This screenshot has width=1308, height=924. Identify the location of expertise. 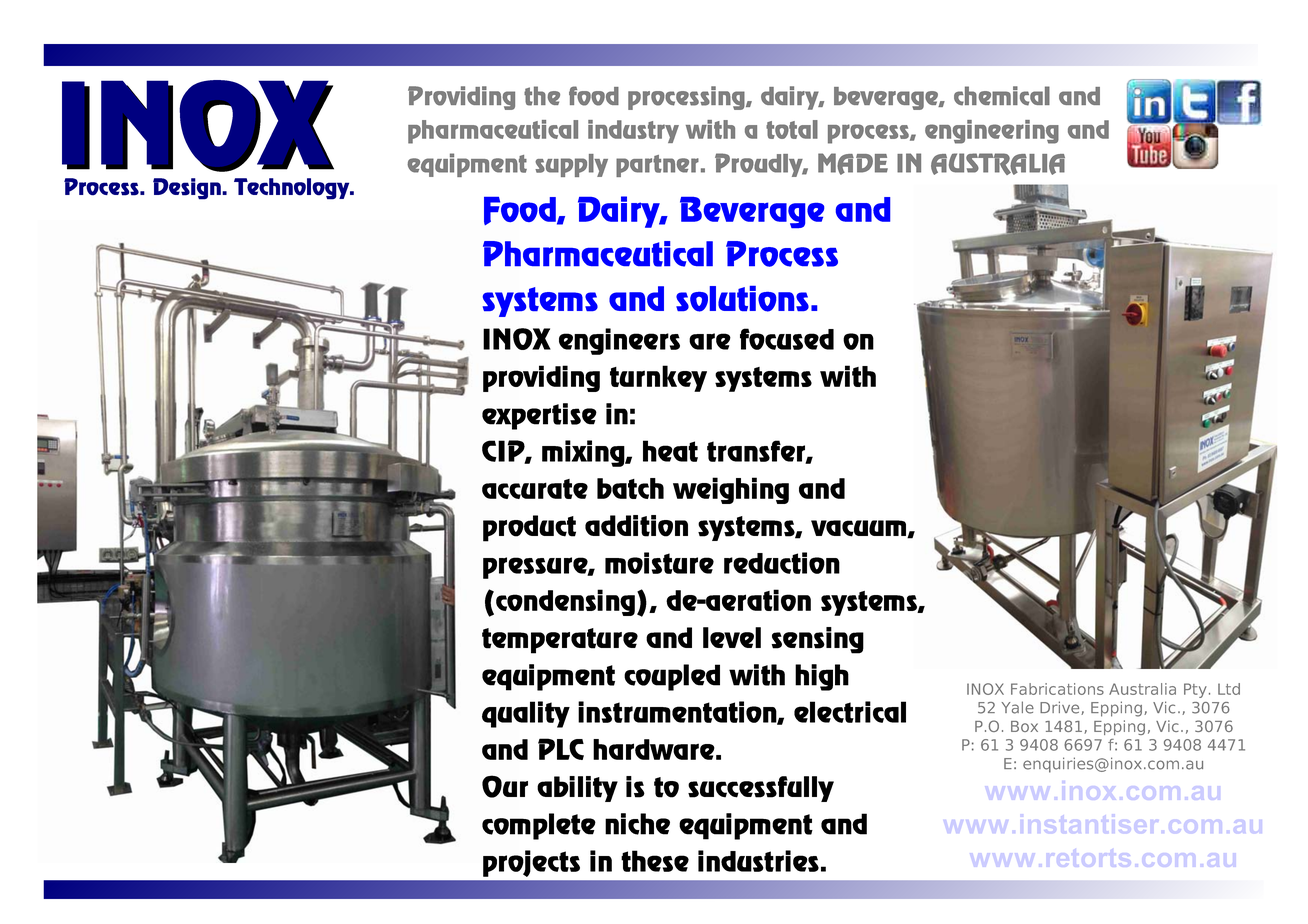
(539, 416).
